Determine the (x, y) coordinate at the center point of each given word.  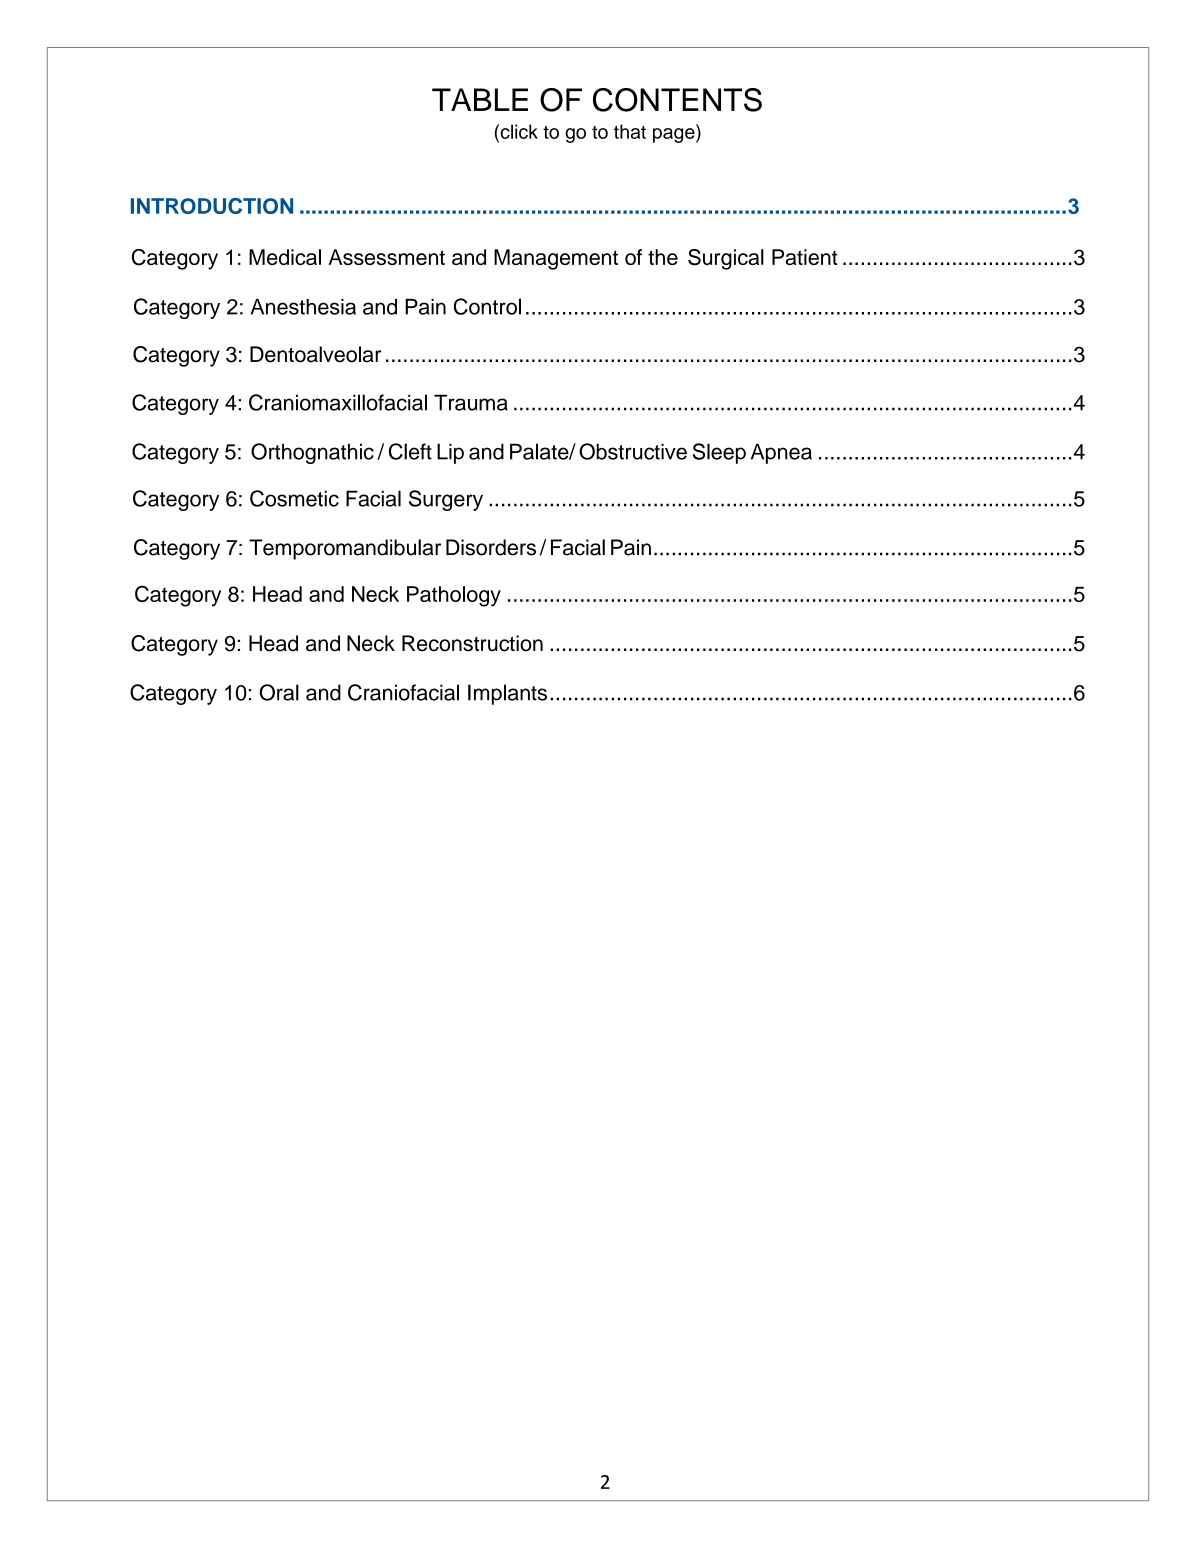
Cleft (410, 451)
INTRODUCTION (212, 206)
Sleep (719, 453)
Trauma (471, 402)
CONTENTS (677, 100)
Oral (279, 692)
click (518, 131)
